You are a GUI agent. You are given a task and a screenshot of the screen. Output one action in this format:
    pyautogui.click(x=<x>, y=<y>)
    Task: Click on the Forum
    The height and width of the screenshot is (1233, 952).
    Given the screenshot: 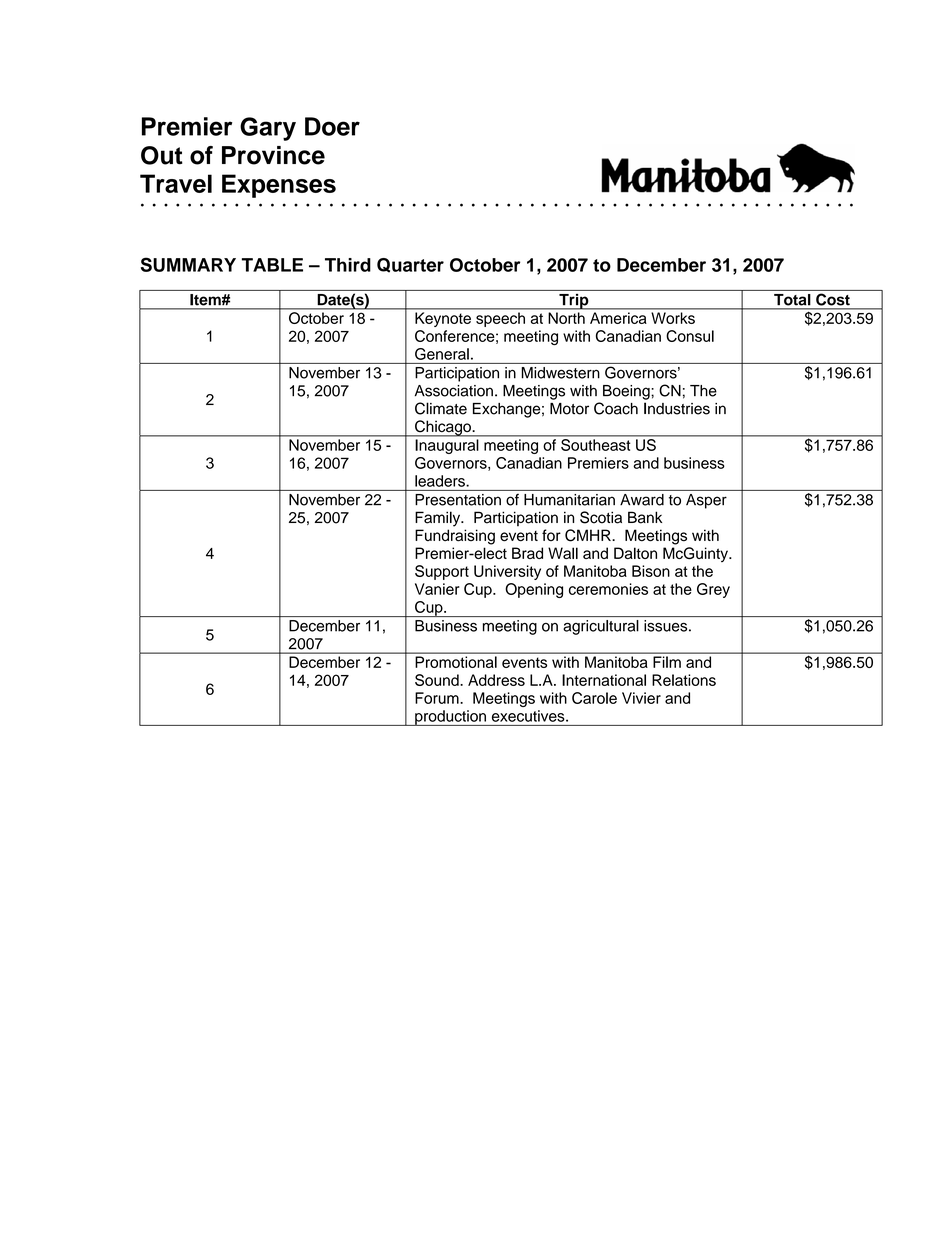 What is the action you would take?
    pyautogui.click(x=438, y=698)
